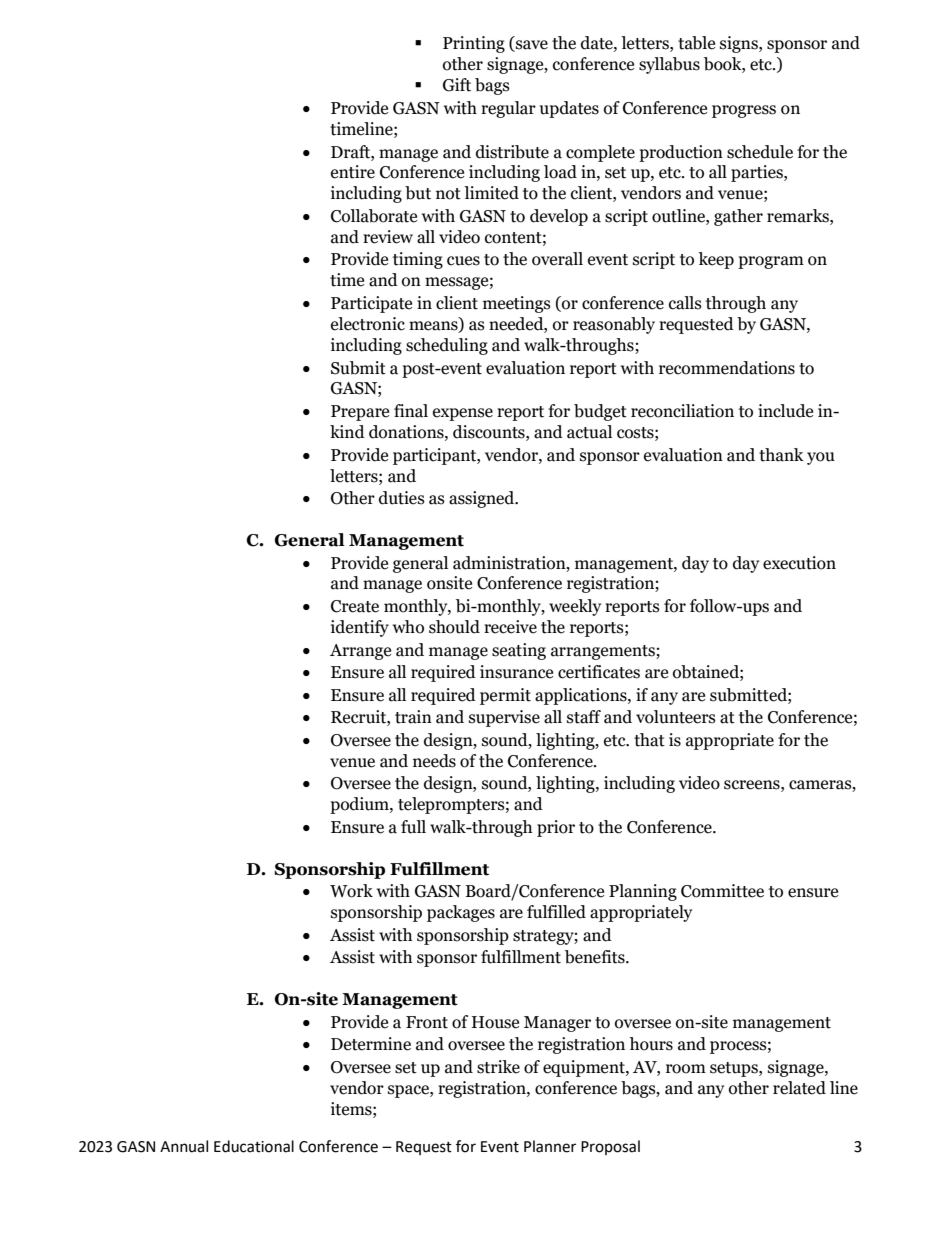 This image has width=952, height=1233. Describe the element at coordinates (508, 109) in the image. I see `regular` at that location.
